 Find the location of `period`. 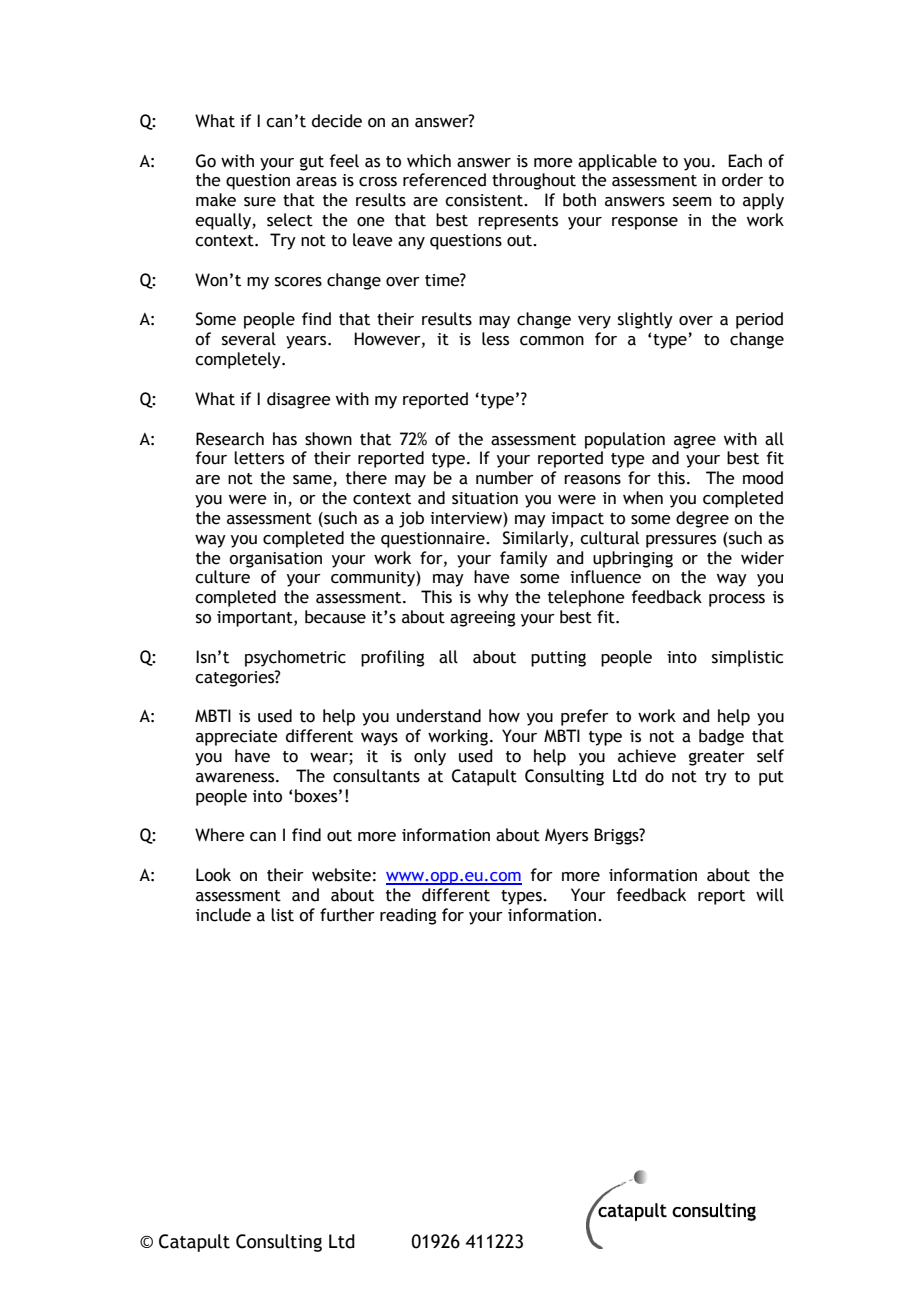

period is located at coordinates (759, 320).
